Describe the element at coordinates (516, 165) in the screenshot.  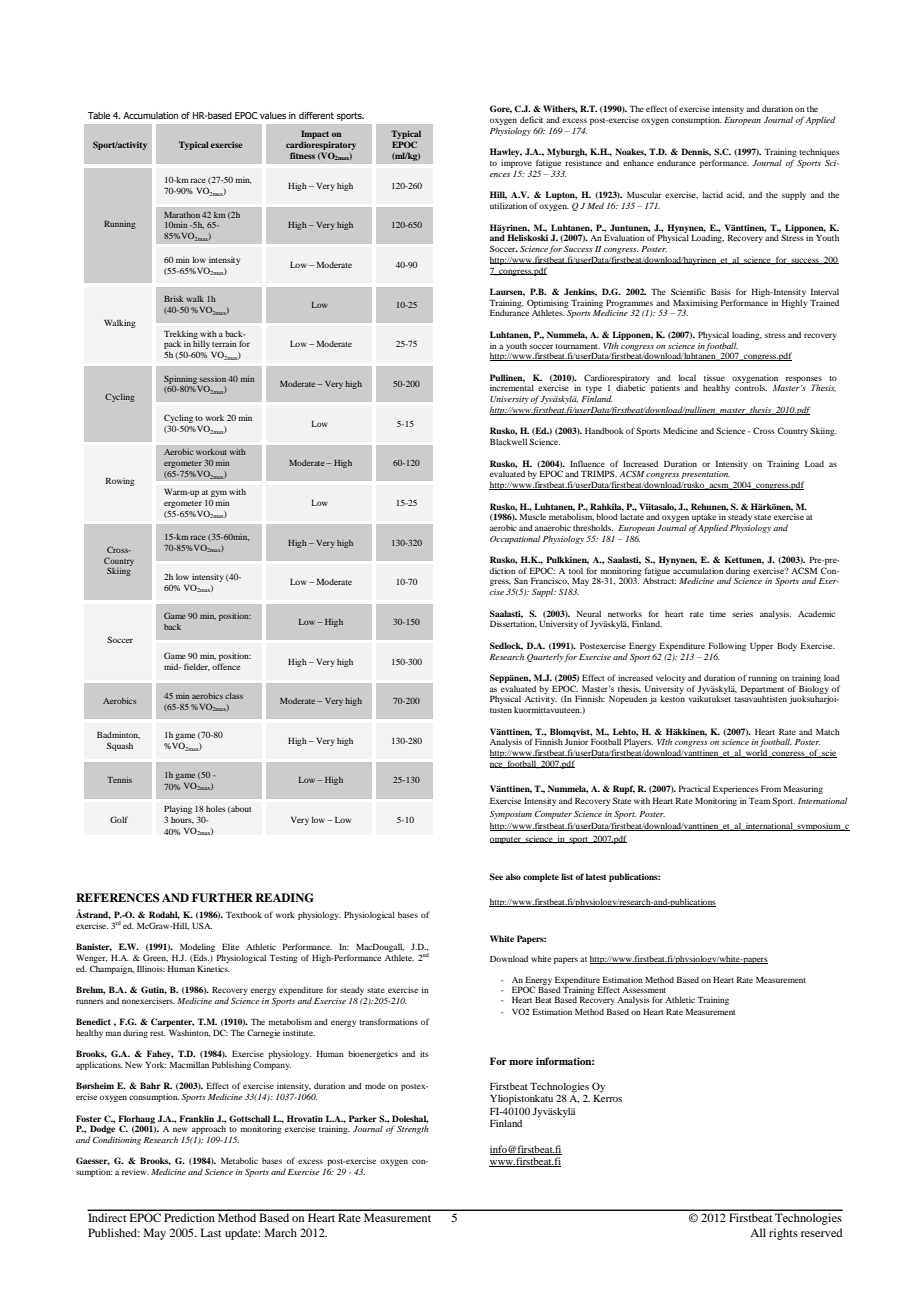
I see `improve` at that location.
